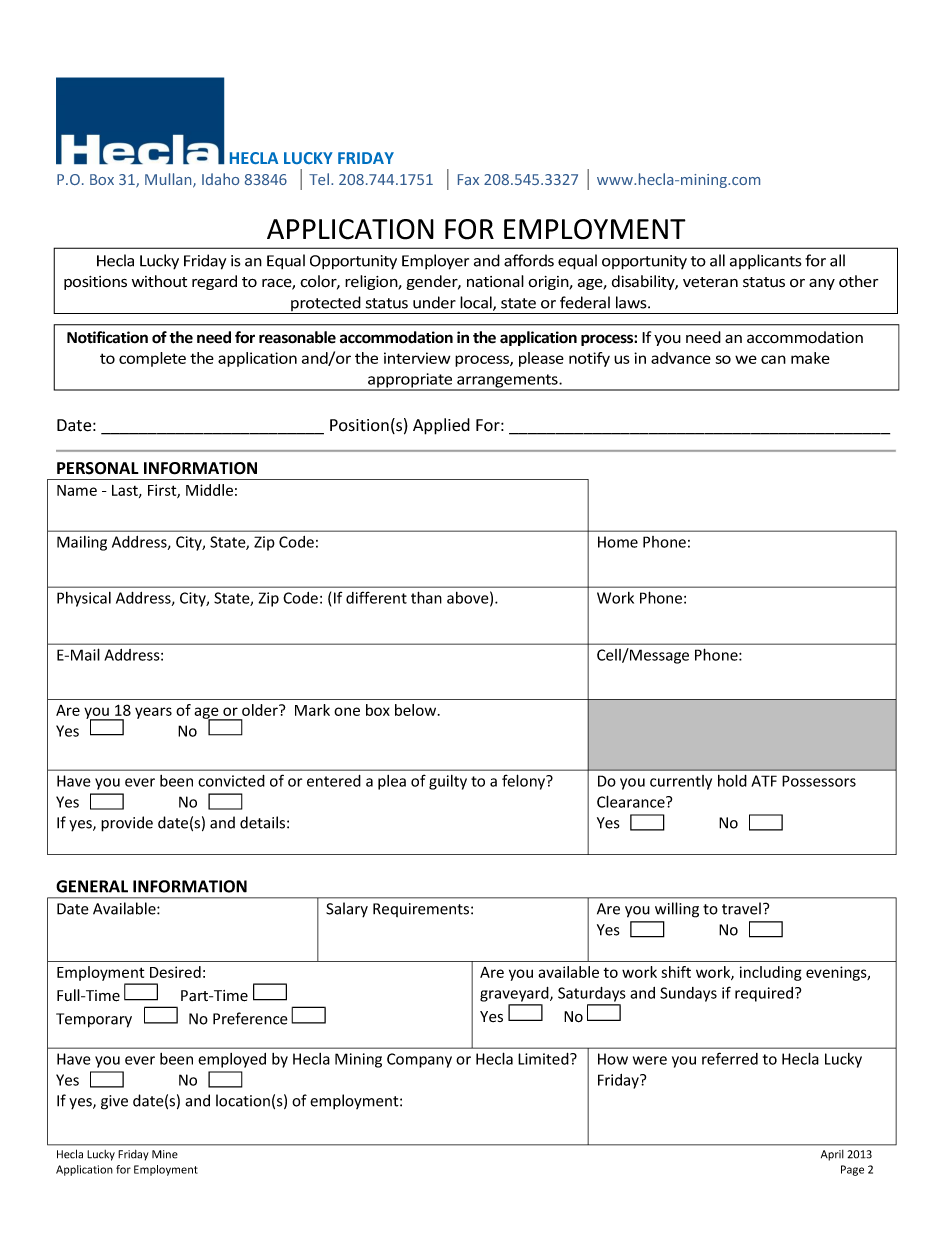 Image resolution: width=952 pixels, height=1233 pixels. What do you see at coordinates (165, 1154) in the image?
I see `Mine` at bounding box center [165, 1154].
